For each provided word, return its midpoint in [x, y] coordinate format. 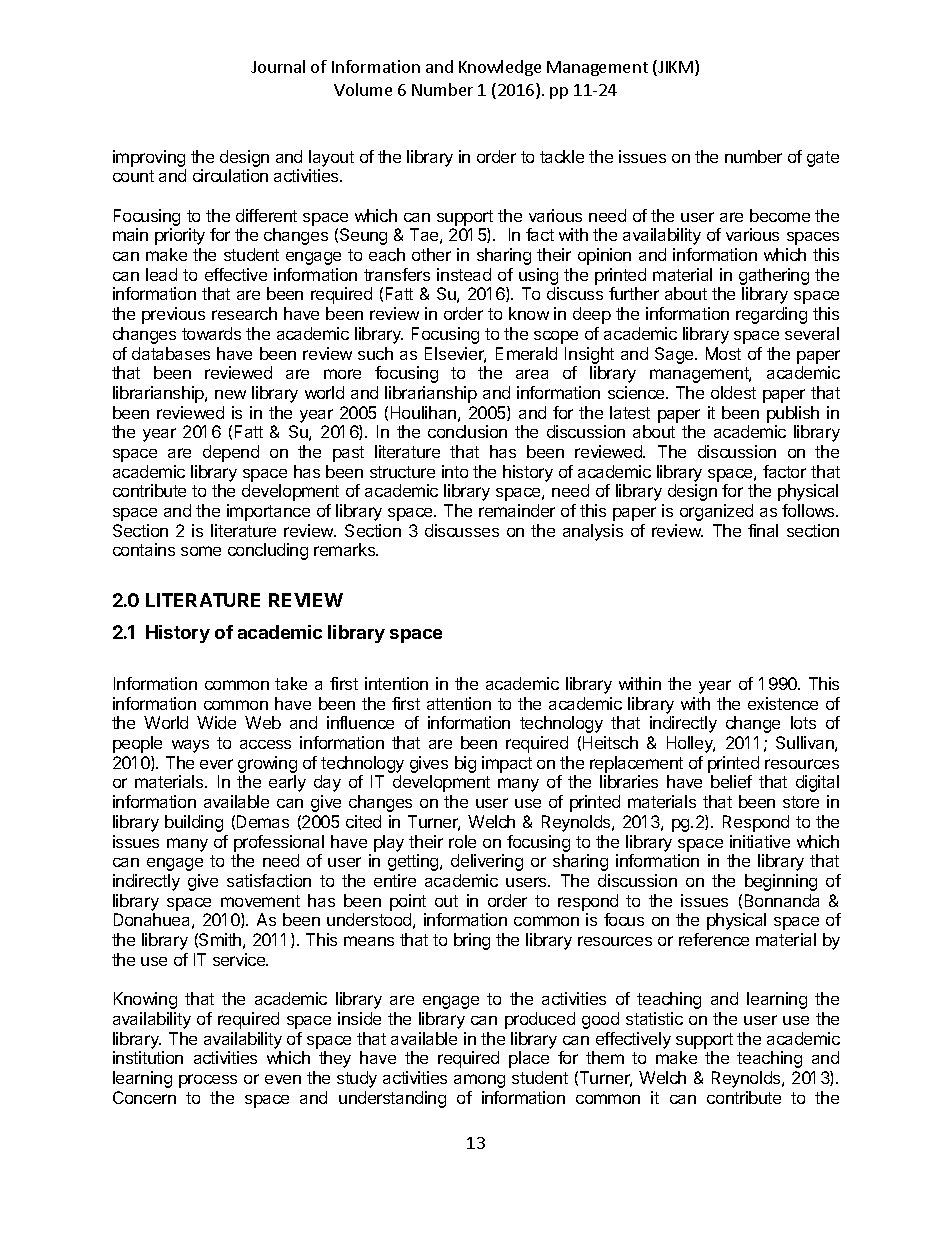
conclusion [467, 431]
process [208, 1081]
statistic [654, 1018]
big [465, 764]
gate [823, 159]
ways [190, 746]
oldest [733, 392]
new [230, 394]
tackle [562, 156]
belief [731, 781]
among [479, 1081]
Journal [278, 66]
